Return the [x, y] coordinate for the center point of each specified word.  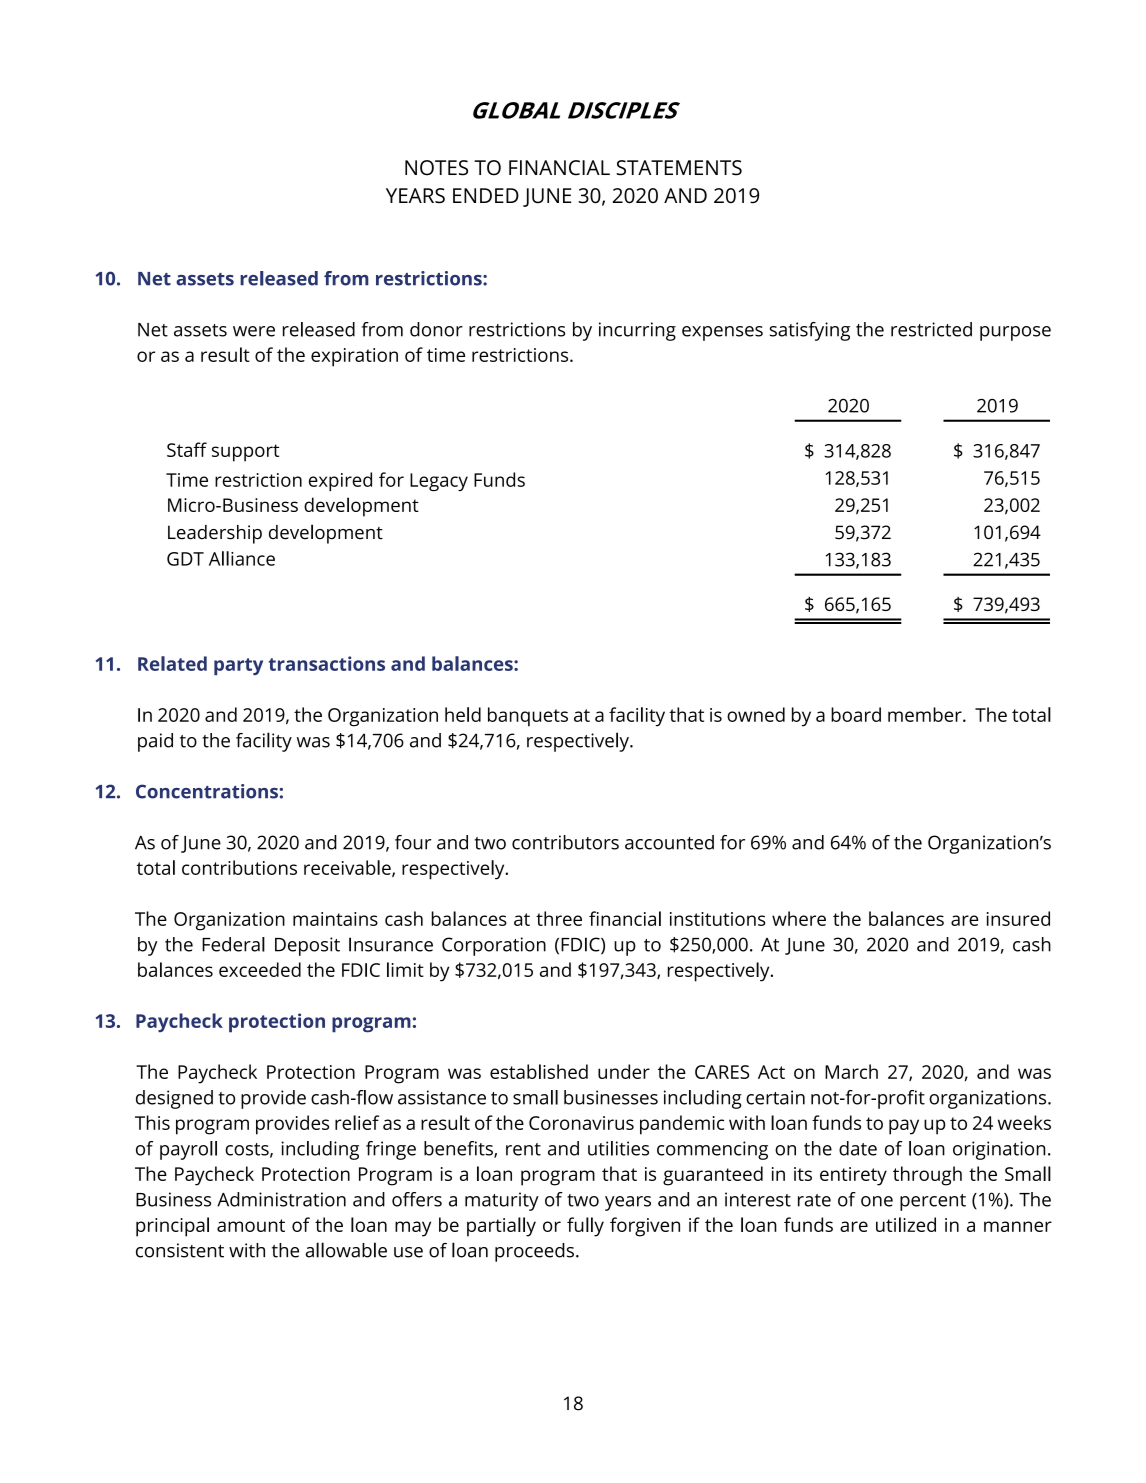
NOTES [436, 168]
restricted [931, 329]
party [238, 666]
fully [585, 1227]
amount [251, 1225]
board [856, 714]
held [463, 714]
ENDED [486, 195]
